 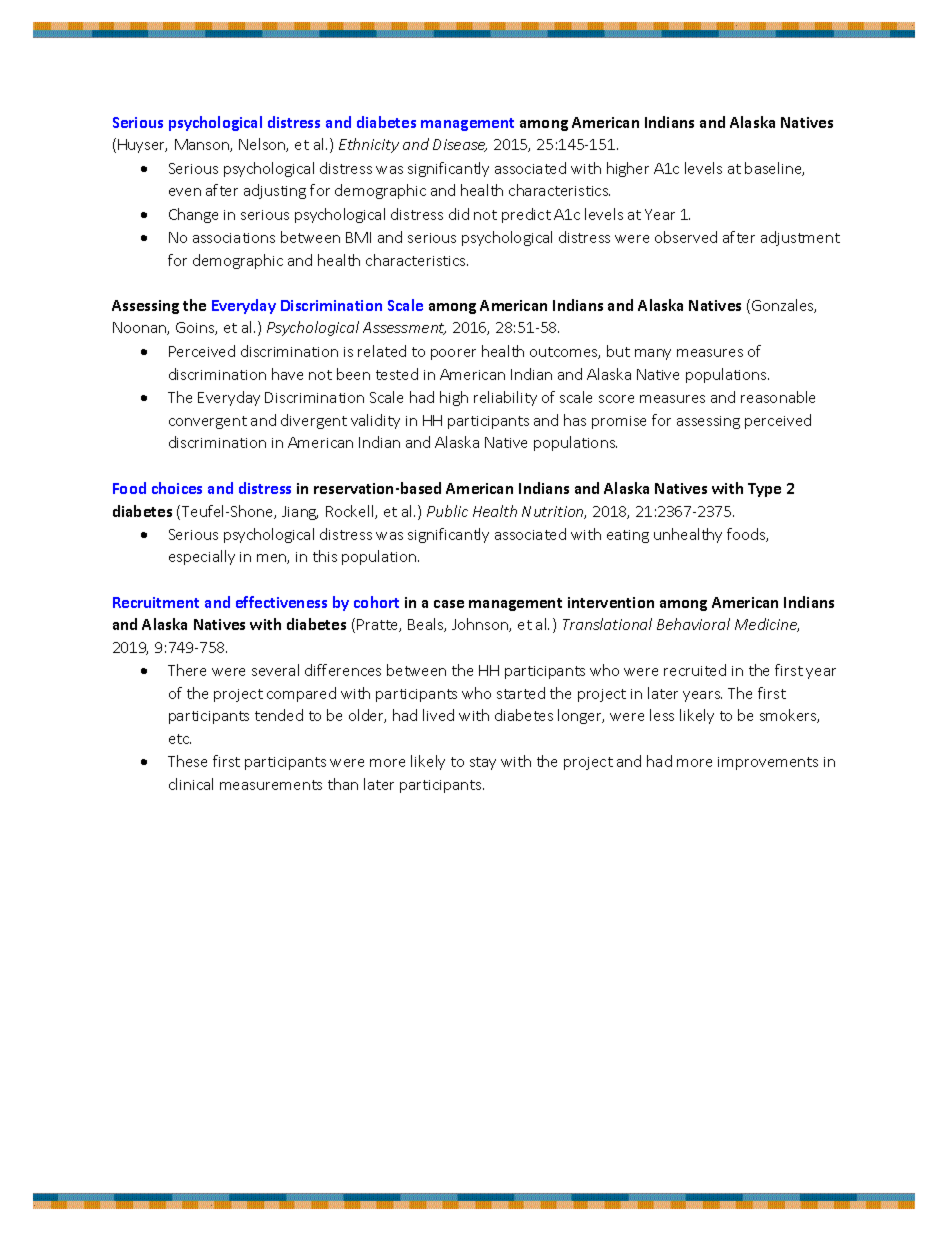 What do you see at coordinates (653, 354) in the screenshot?
I see `many` at bounding box center [653, 354].
